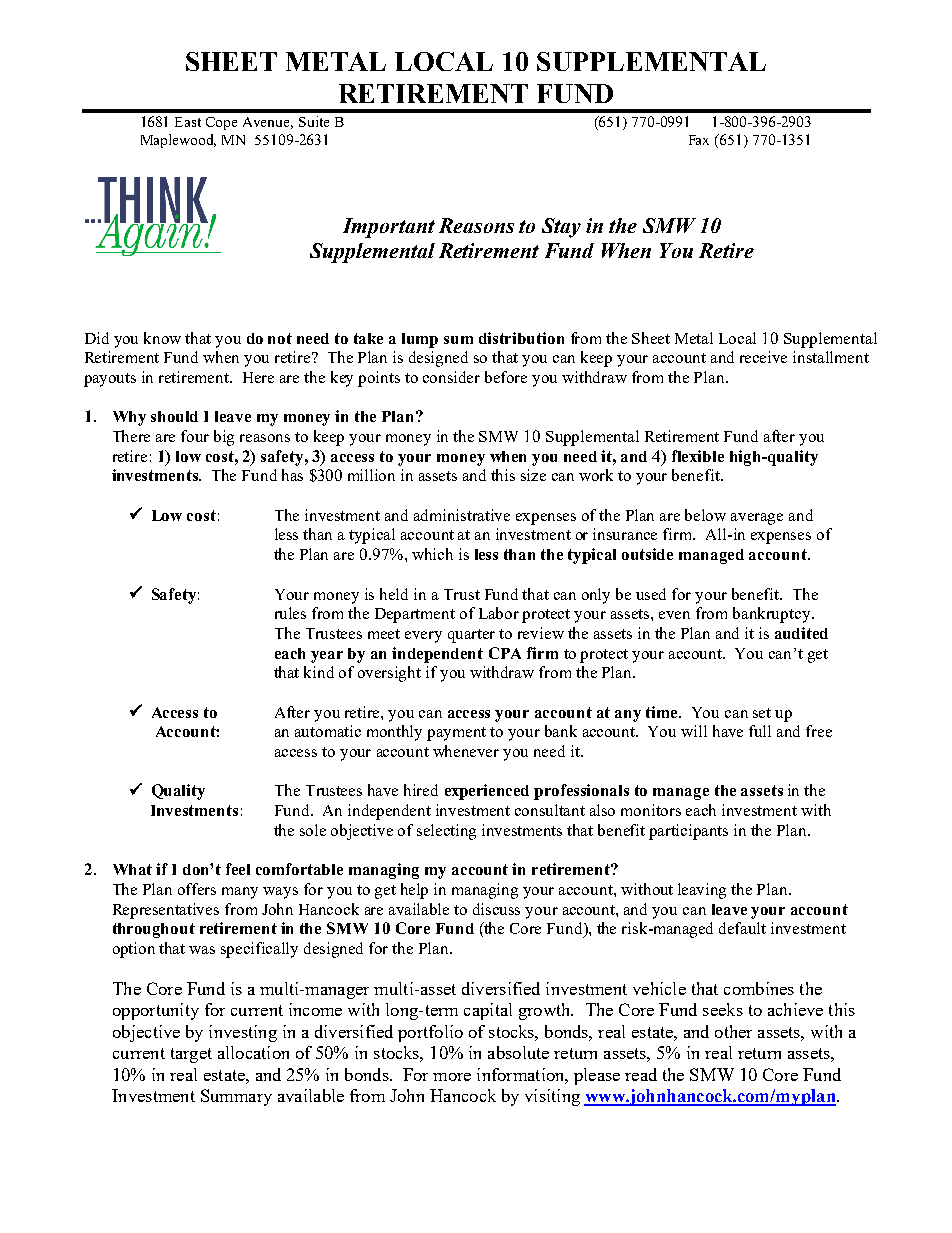 This screenshot has width=952, height=1233. I want to click on other, so click(733, 1031).
